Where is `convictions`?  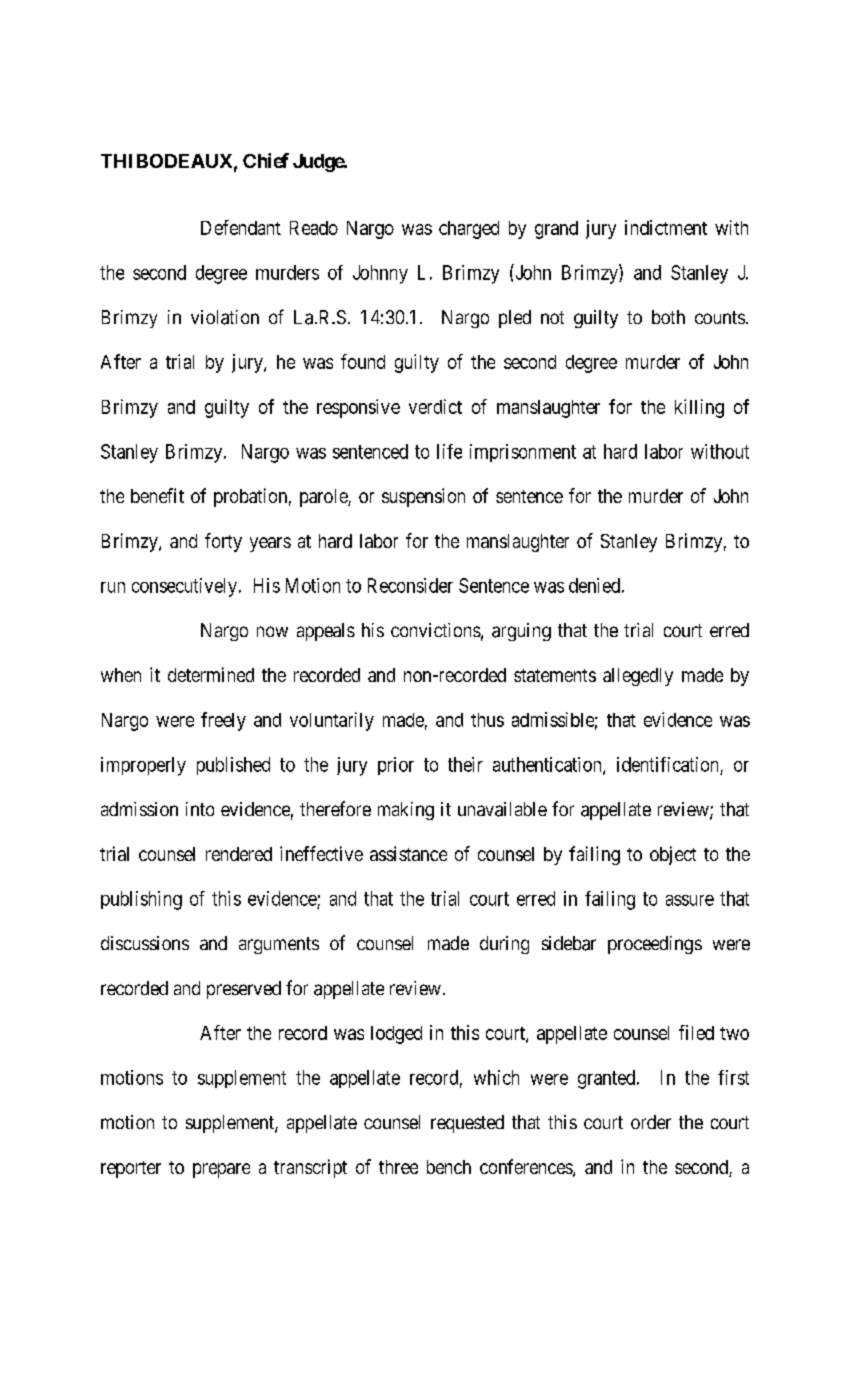 convictions is located at coordinates (436, 630).
